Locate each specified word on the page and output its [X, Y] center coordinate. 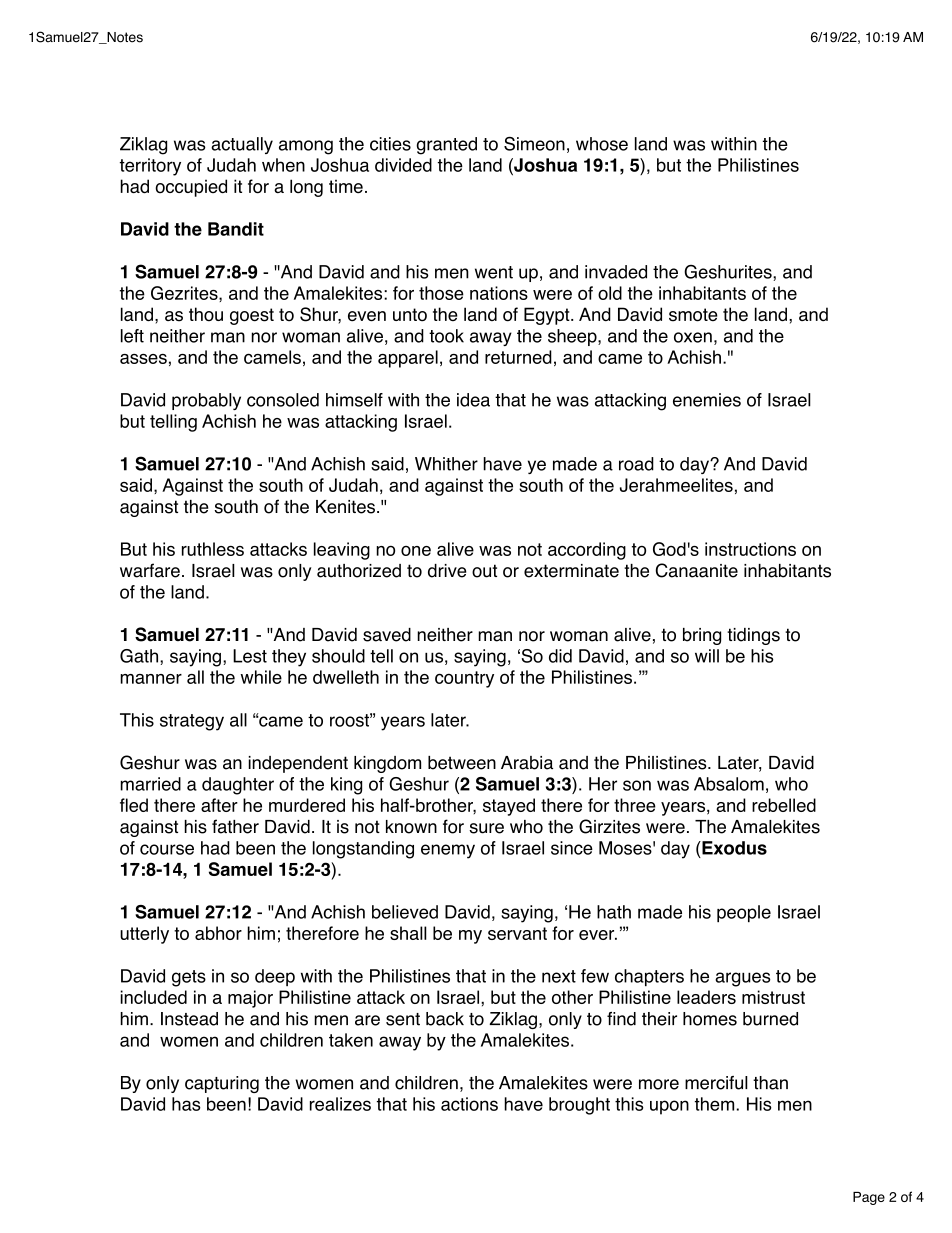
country [464, 679]
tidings [753, 636]
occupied [191, 188]
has [186, 1104]
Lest [250, 656]
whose [602, 144]
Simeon [534, 144]
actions [469, 1104]
